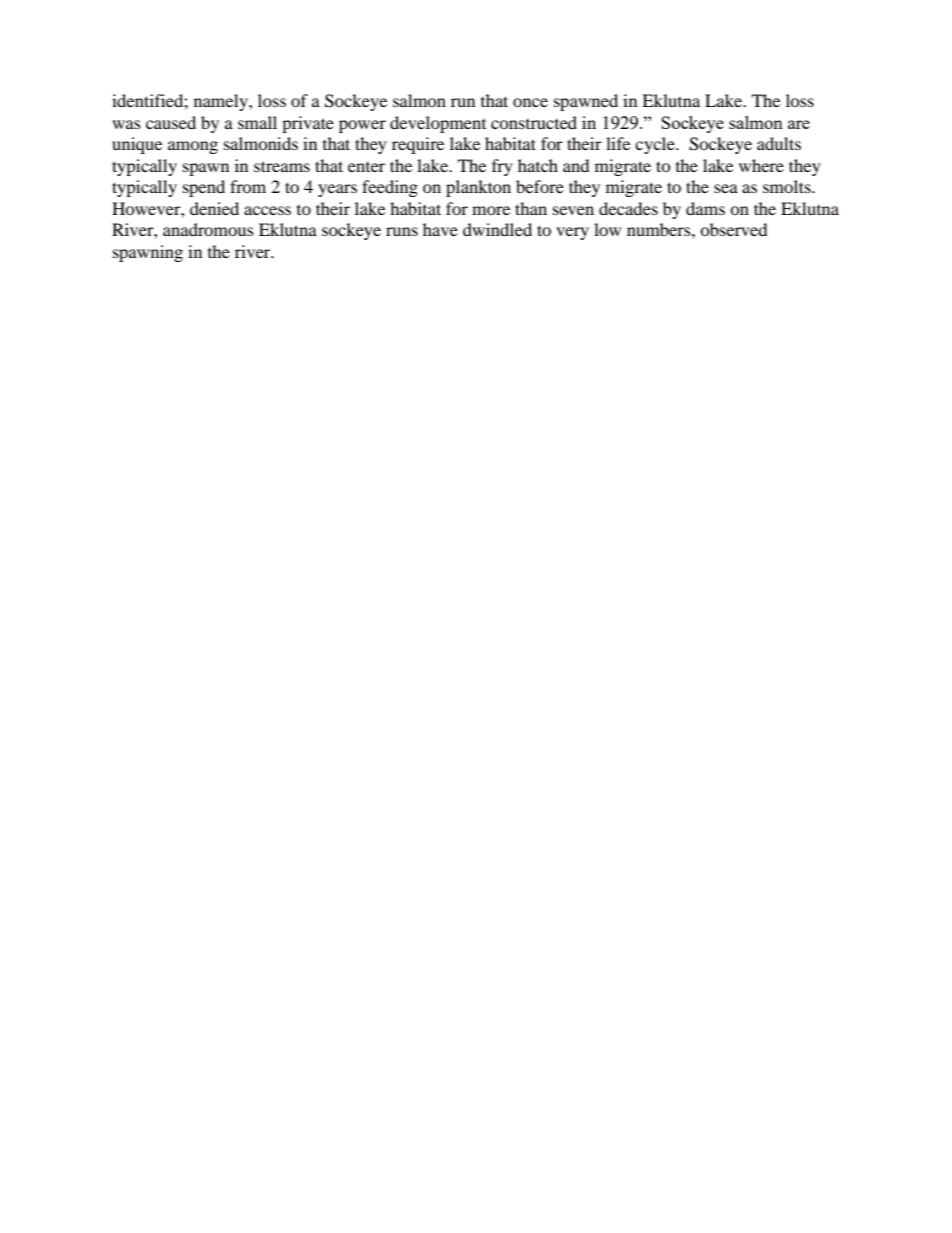 The height and width of the image is (1233, 952). Describe the element at coordinates (222, 102) in the image. I see `namely` at that location.
